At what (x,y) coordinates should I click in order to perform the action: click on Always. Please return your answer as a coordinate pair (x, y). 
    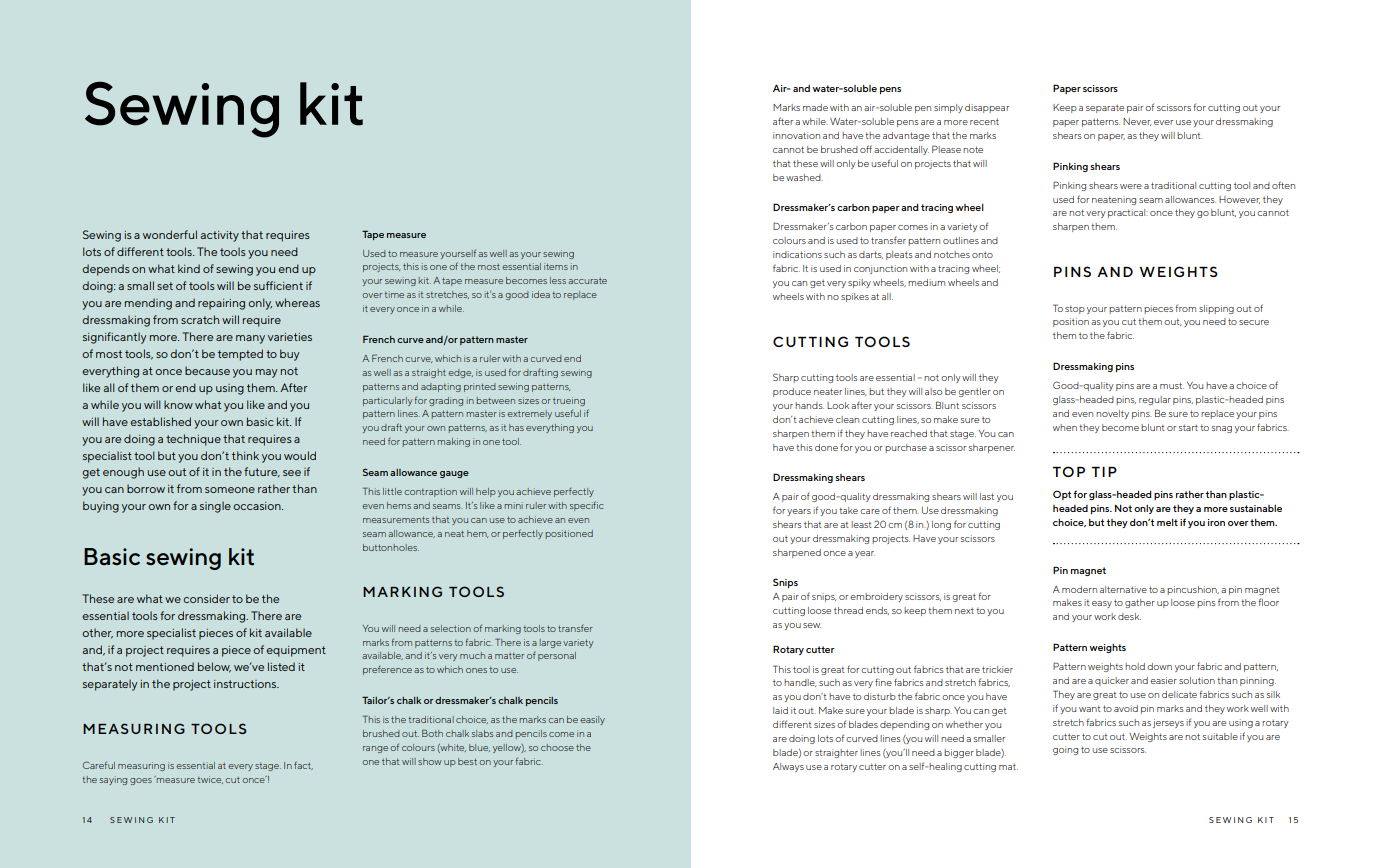
    Looking at the image, I should click on (788, 767).
